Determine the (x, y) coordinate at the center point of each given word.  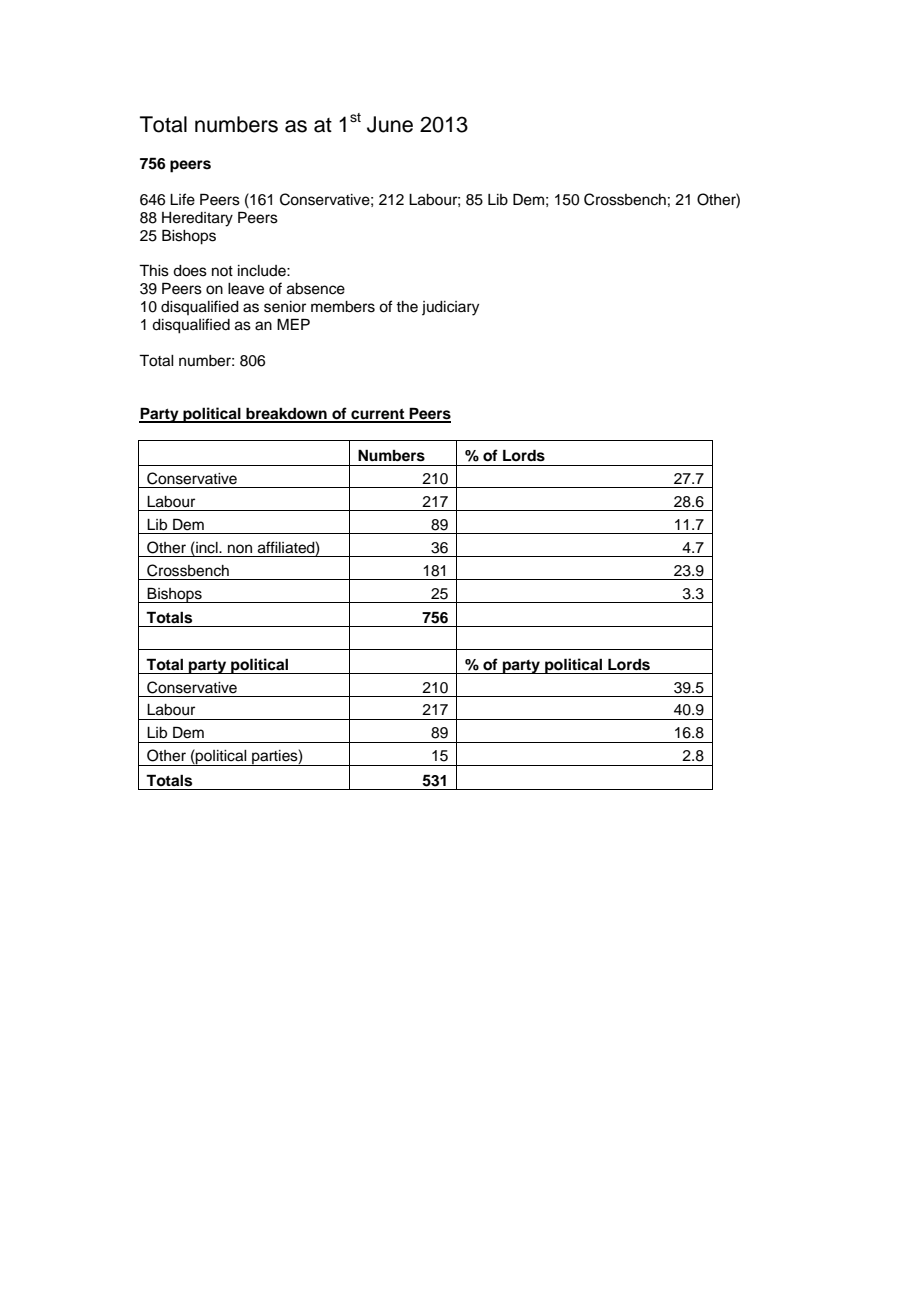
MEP (293, 324)
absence (316, 289)
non (240, 548)
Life (182, 199)
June (390, 124)
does (190, 271)
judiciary (450, 308)
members (343, 307)
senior (285, 307)
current (378, 415)
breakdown (286, 414)
